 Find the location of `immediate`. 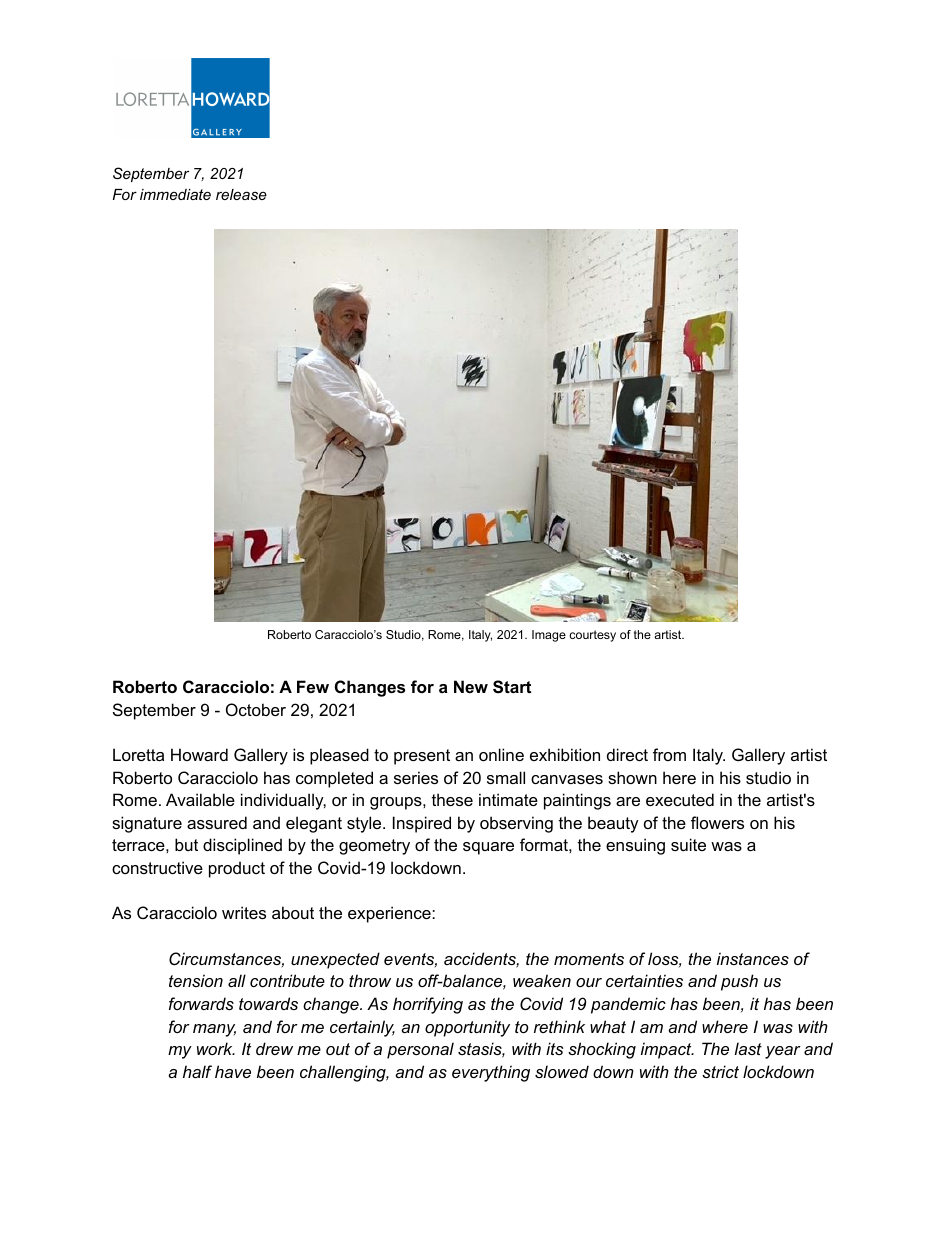

immediate is located at coordinates (175, 194).
